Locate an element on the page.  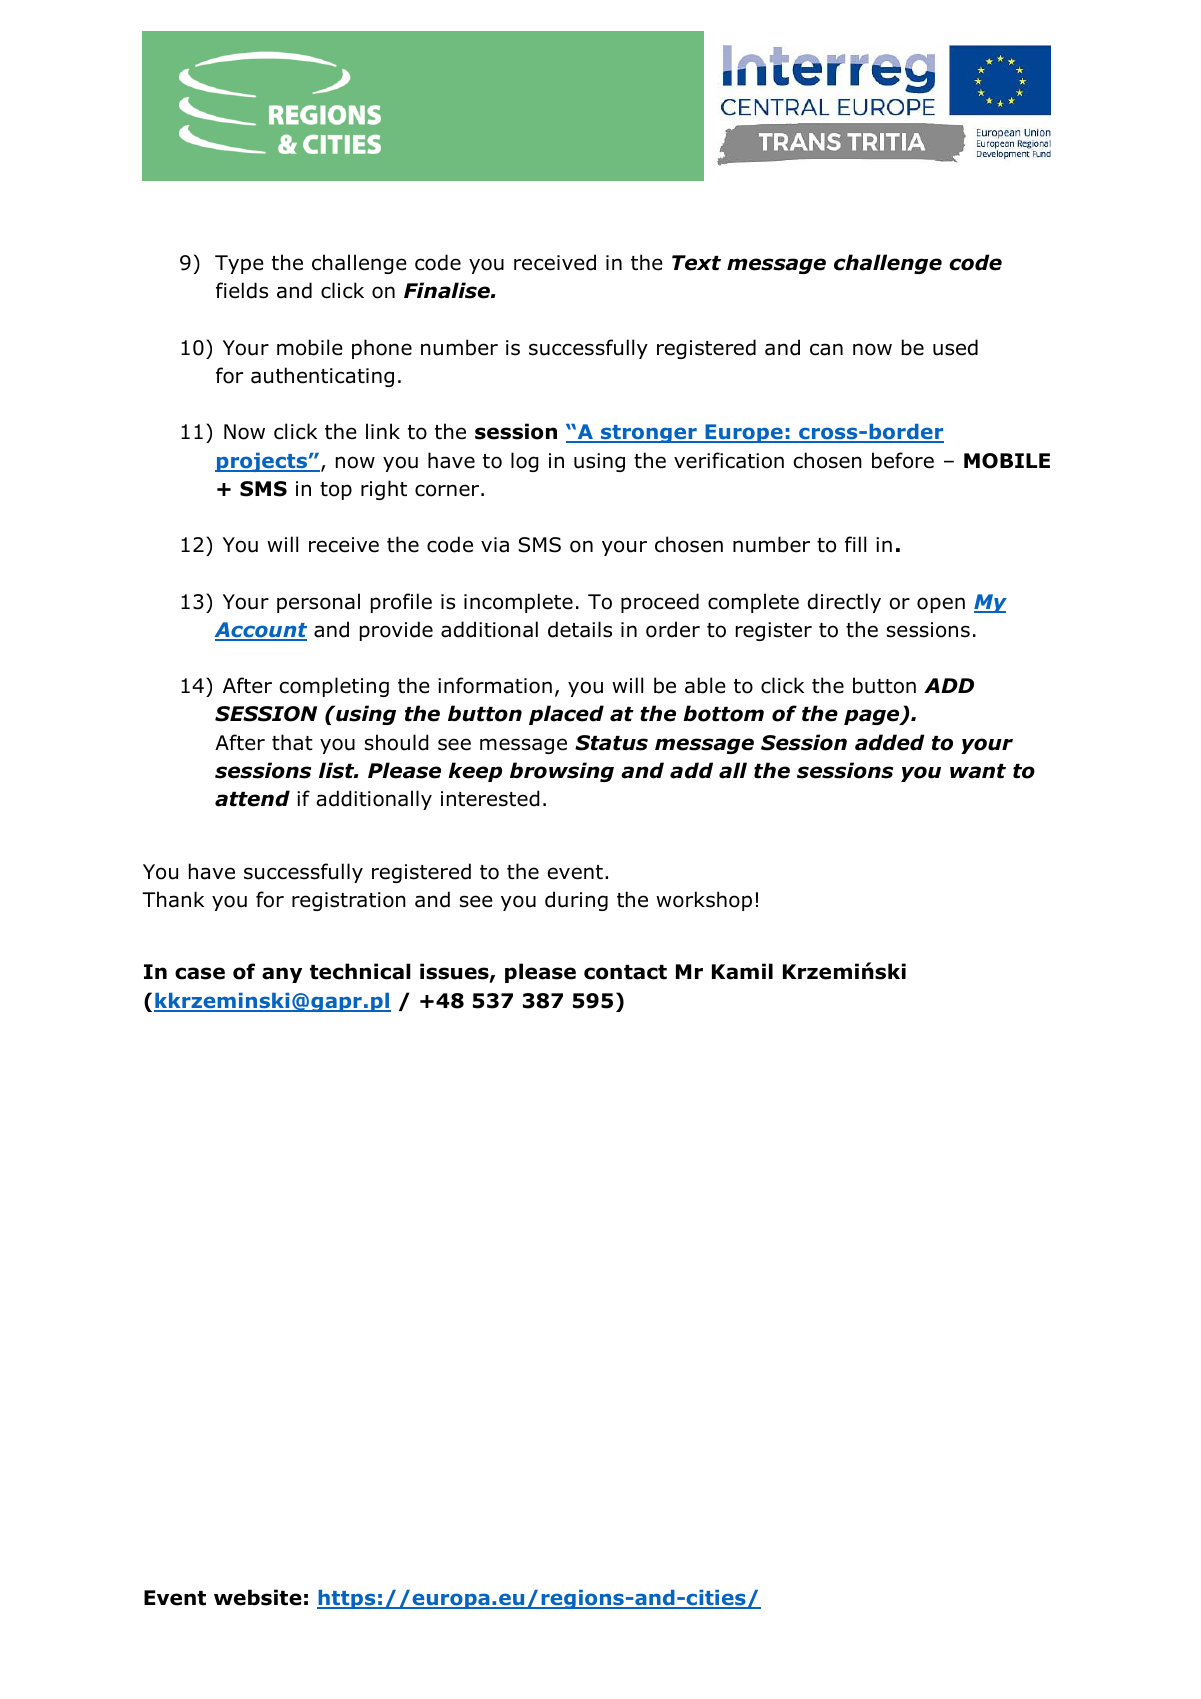
website is located at coordinates (258, 1597).
